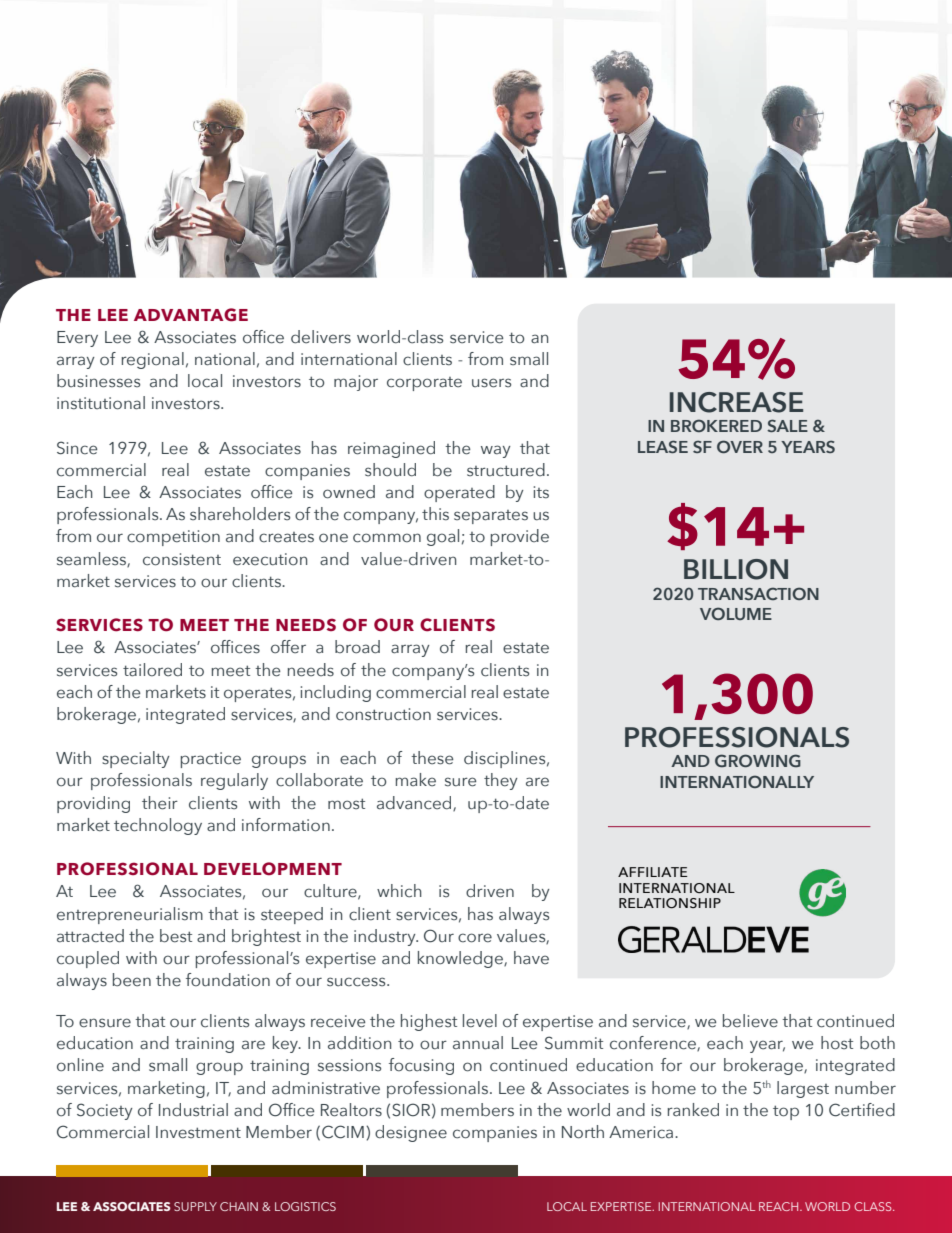 This screenshot has height=1233, width=952. I want to click on regional, so click(152, 360).
